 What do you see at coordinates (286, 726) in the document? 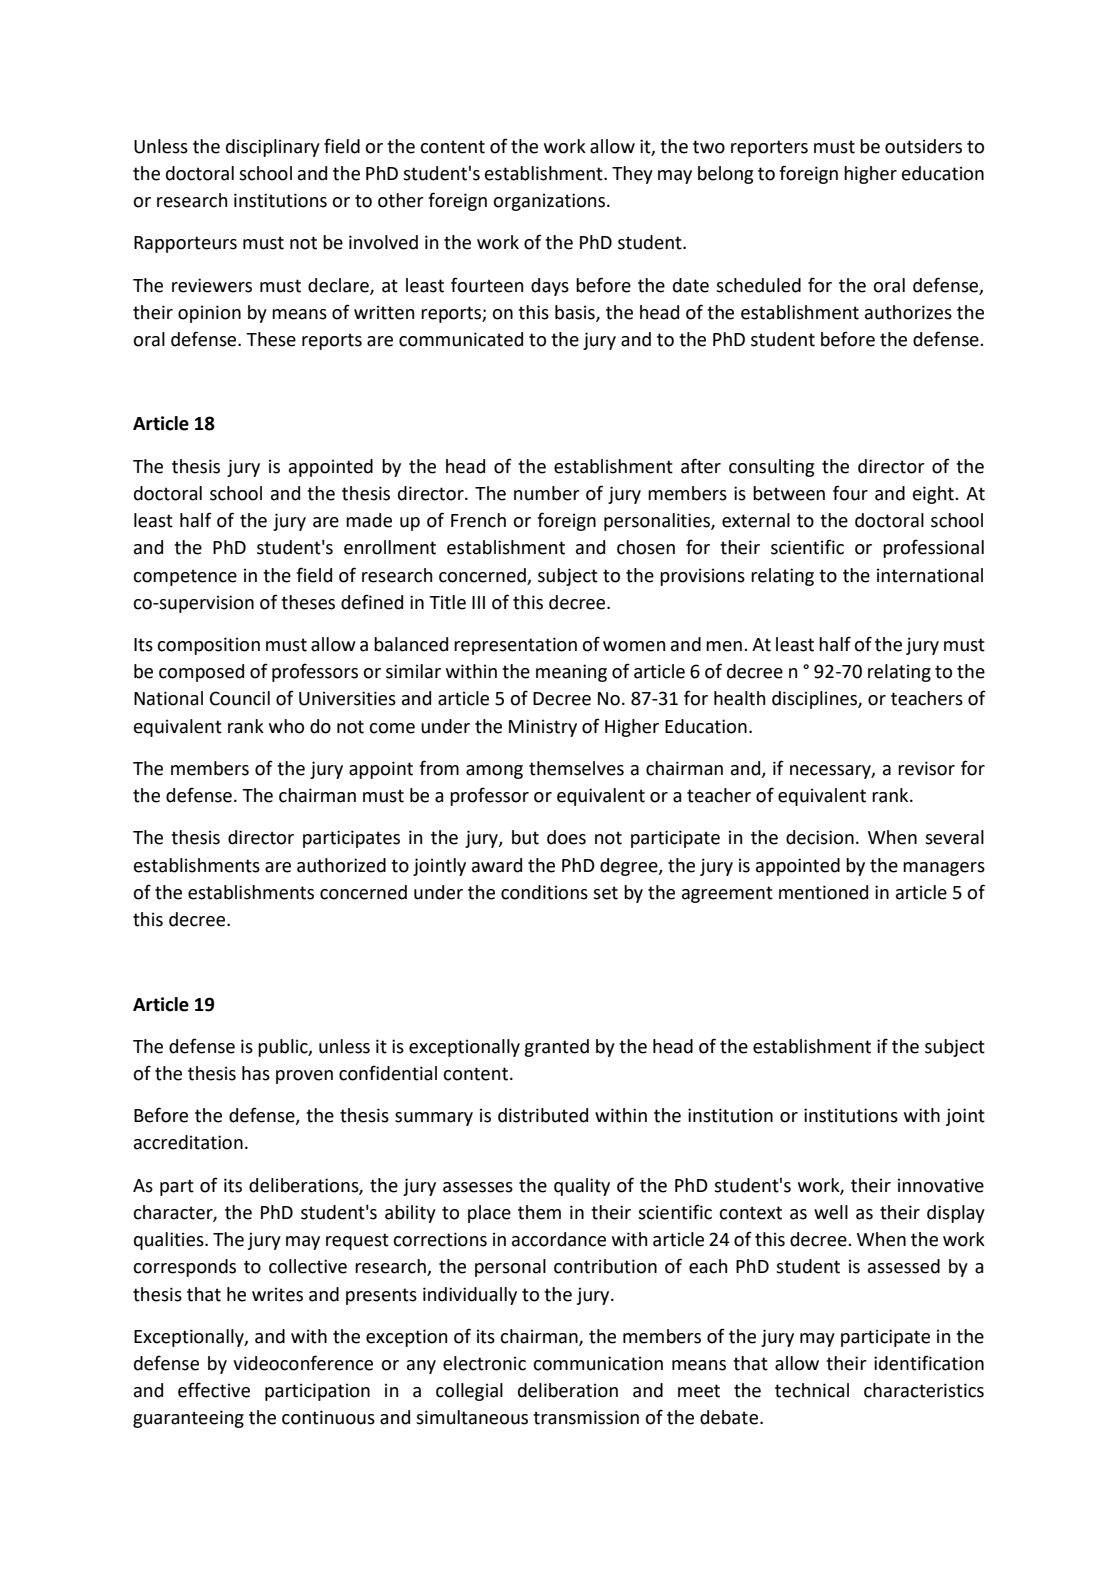
I see `who` at bounding box center [286, 726].
